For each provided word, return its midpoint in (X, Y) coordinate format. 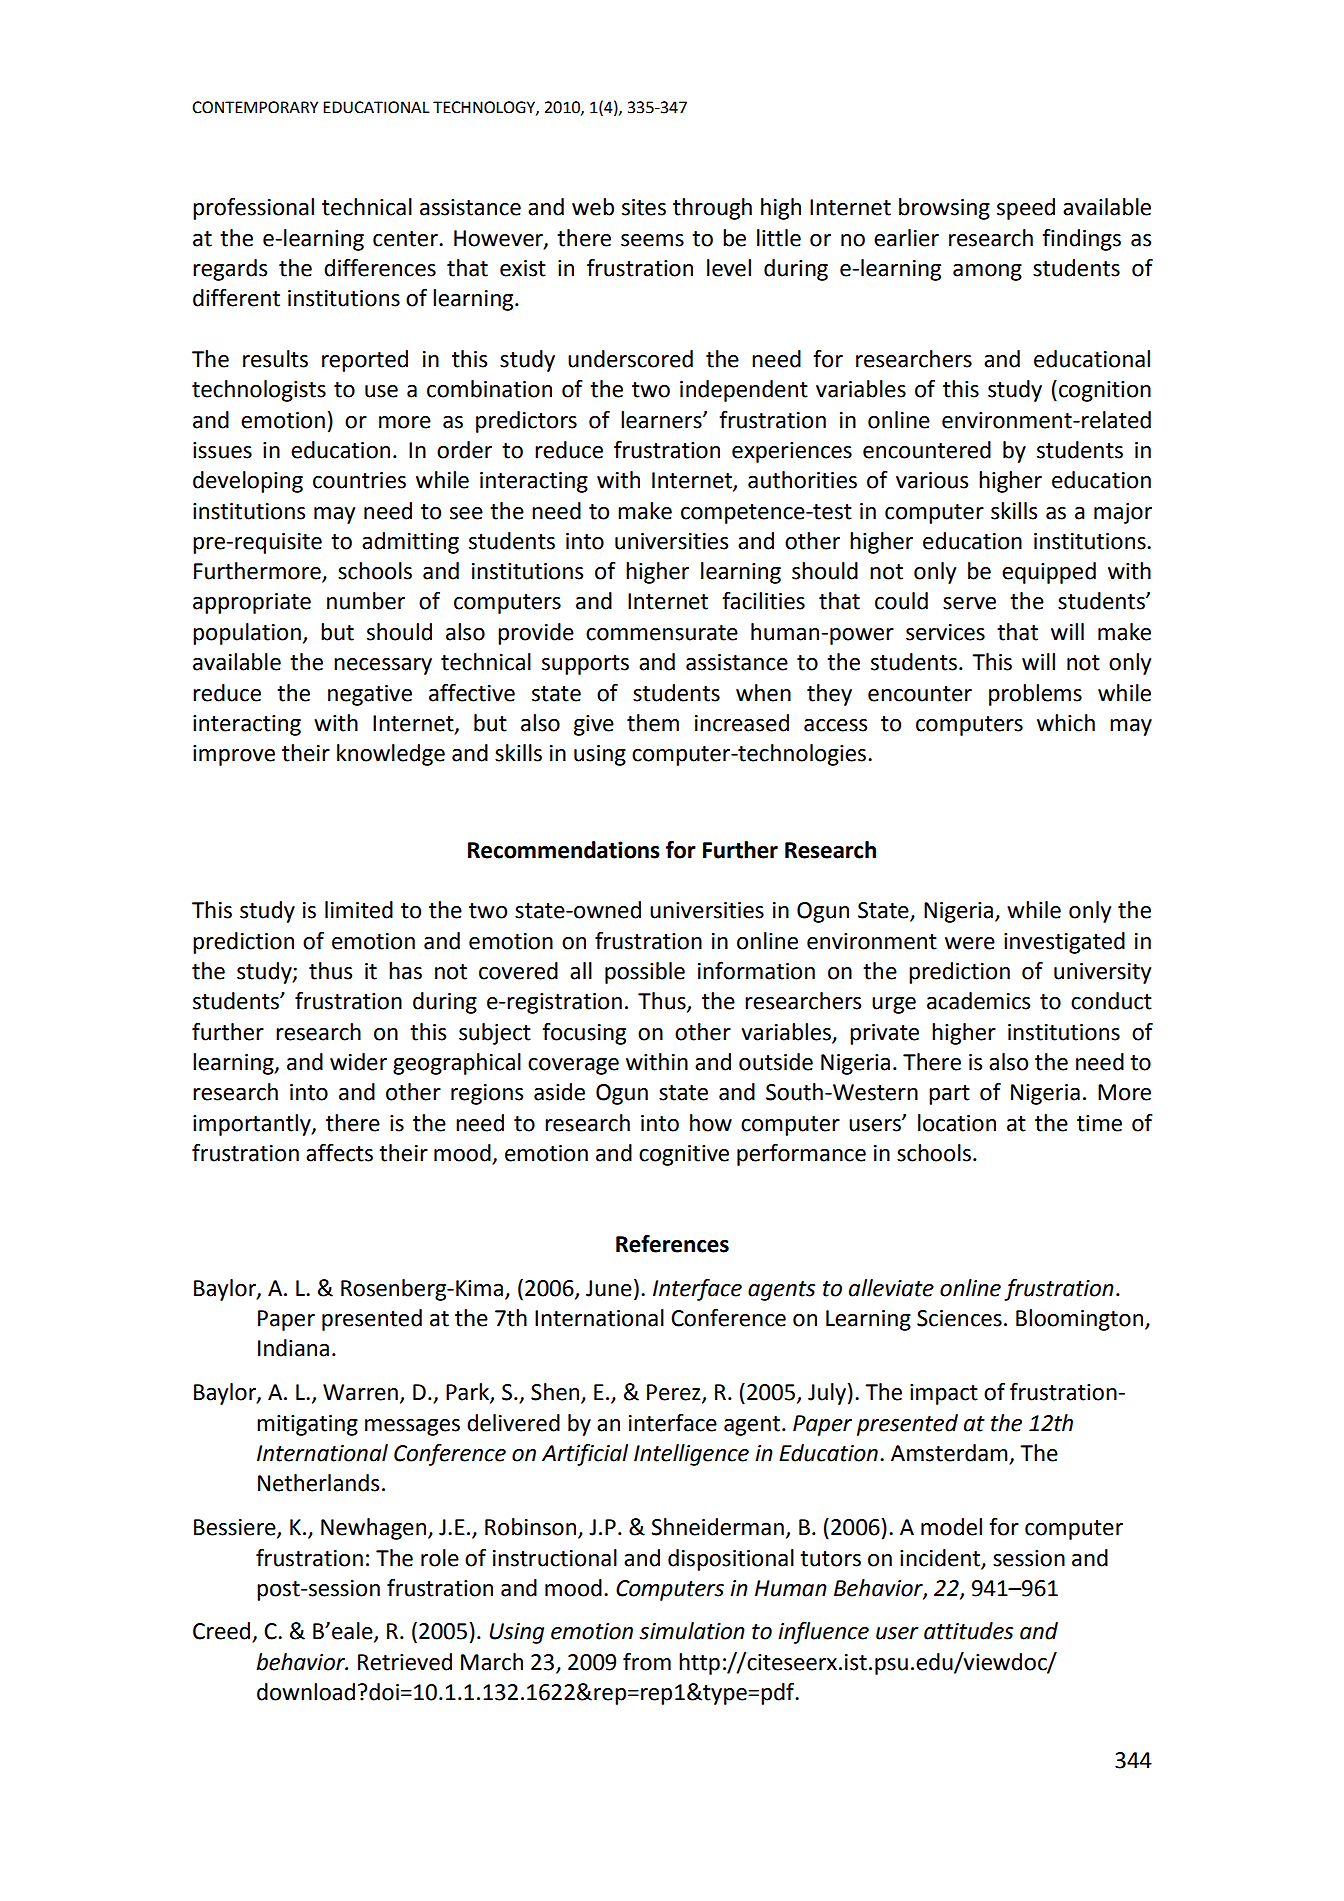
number (366, 601)
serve (969, 603)
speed (1026, 209)
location (957, 1123)
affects (339, 1153)
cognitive (684, 1155)
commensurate (662, 633)
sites (644, 207)
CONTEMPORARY (255, 107)
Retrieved (405, 1662)
